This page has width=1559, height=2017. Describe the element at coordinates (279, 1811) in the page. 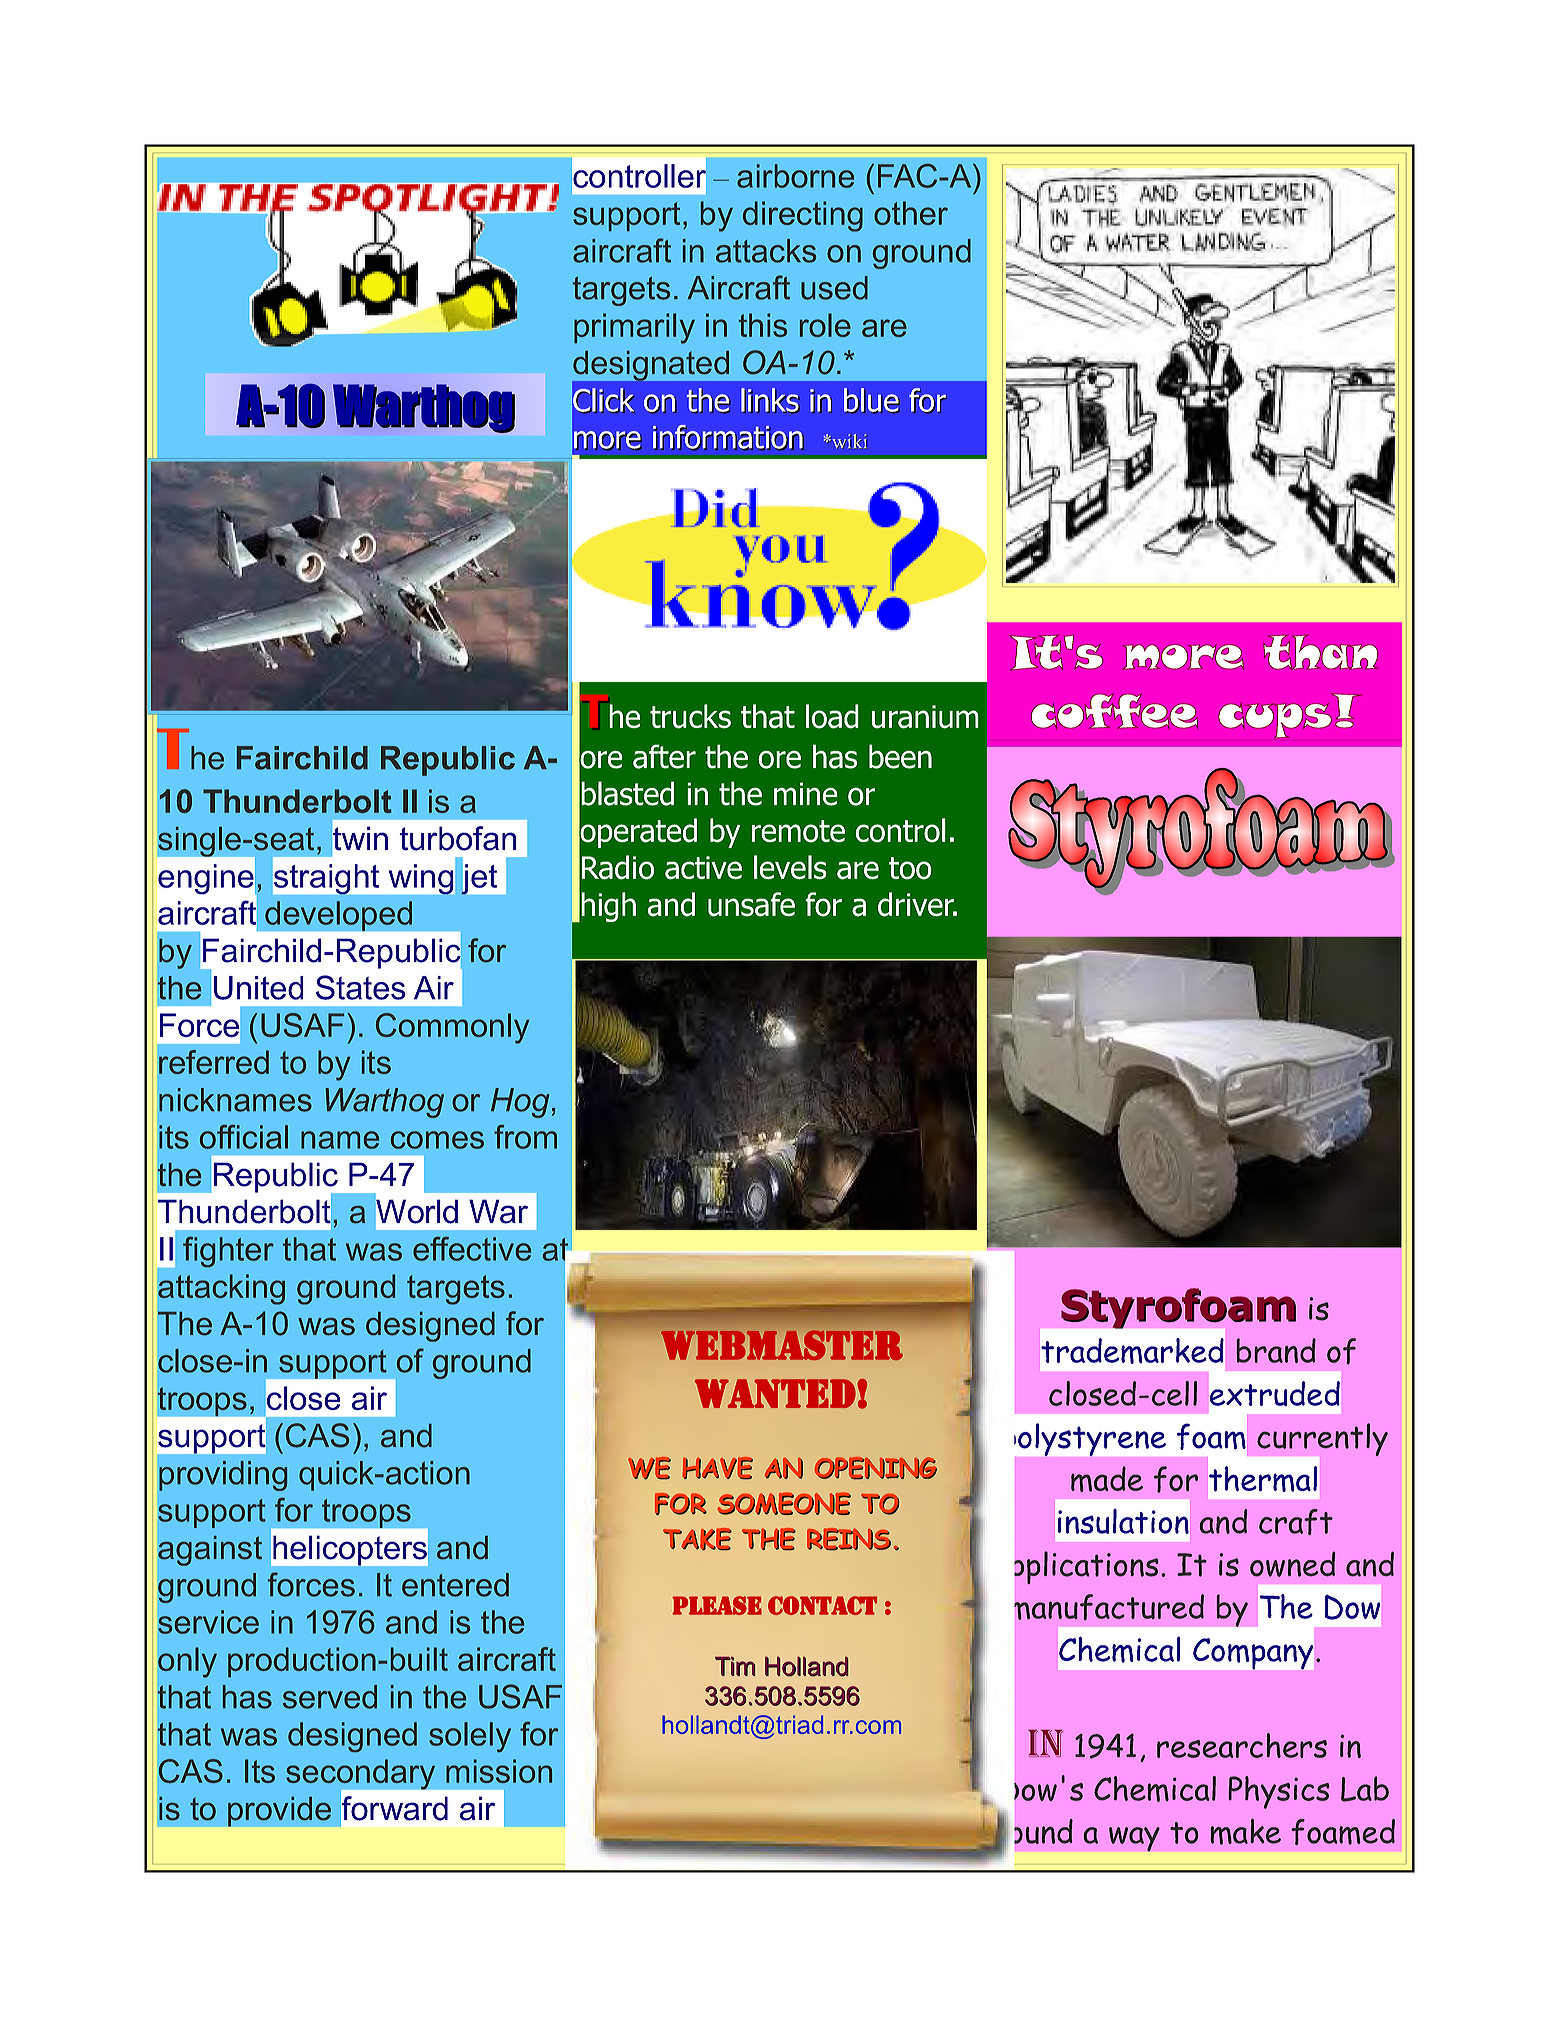

I see `provide` at that location.
